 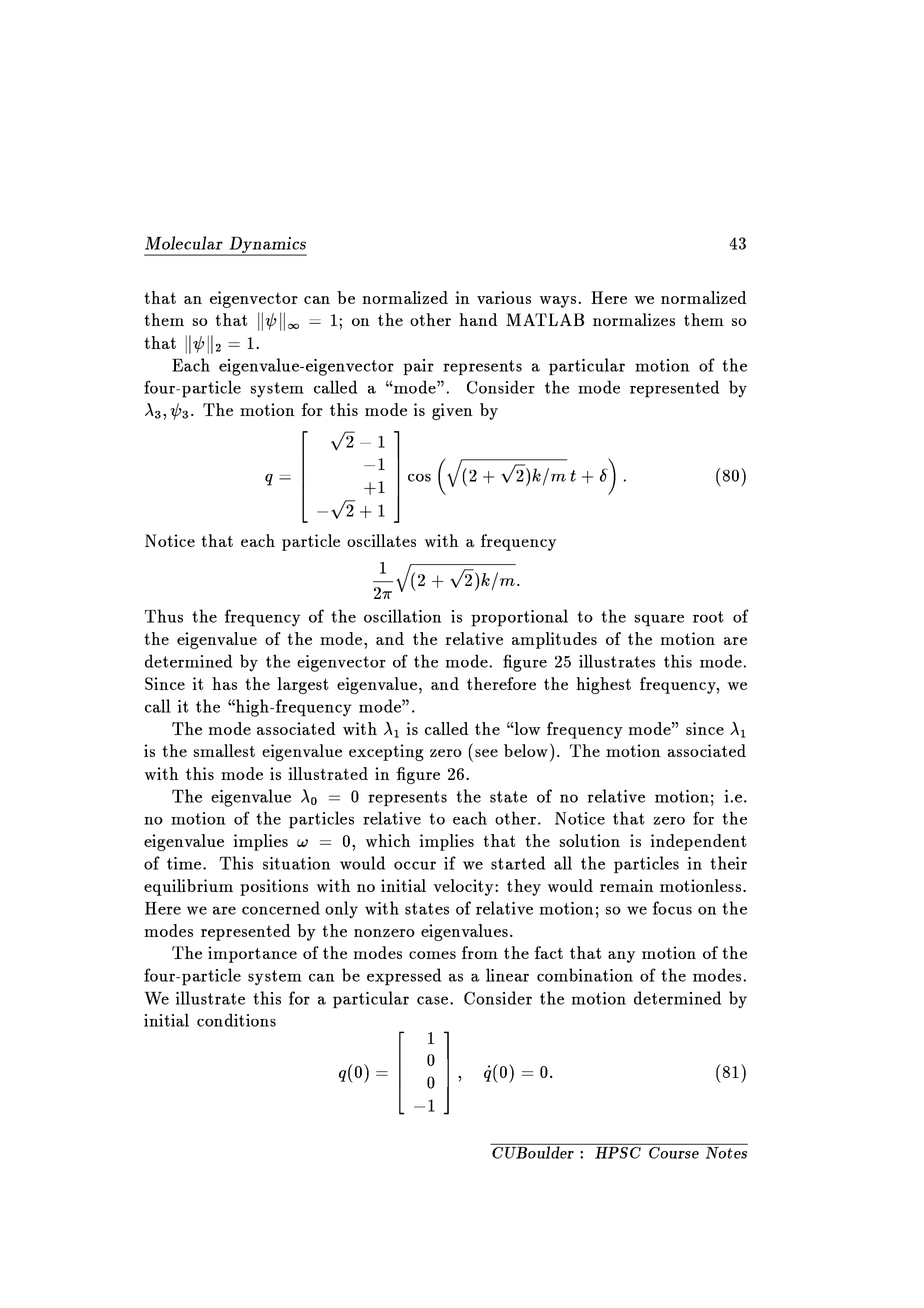 I want to click on has, so click(x=224, y=683).
